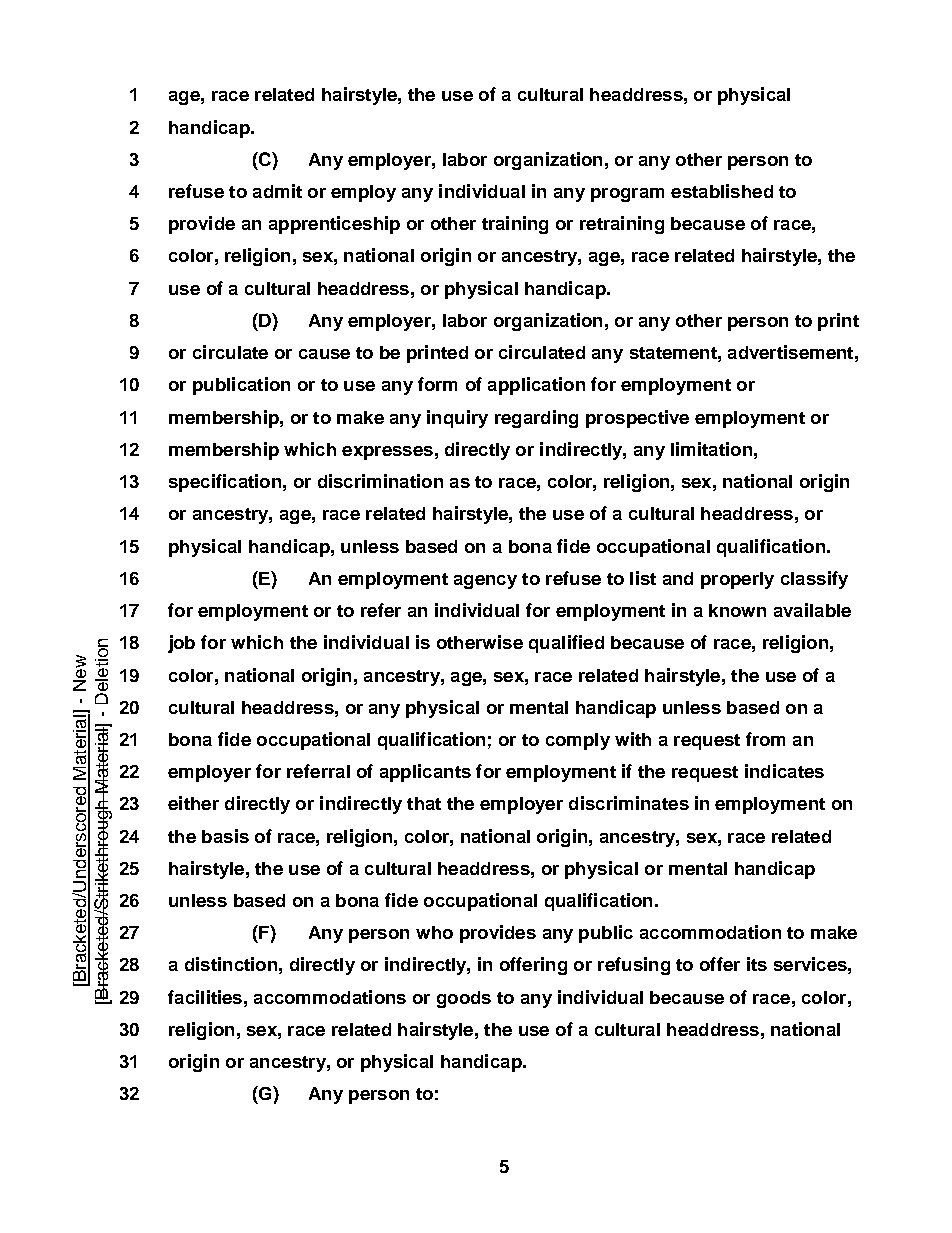 The width and height of the screenshot is (952, 1233). I want to click on admit, so click(277, 191).
